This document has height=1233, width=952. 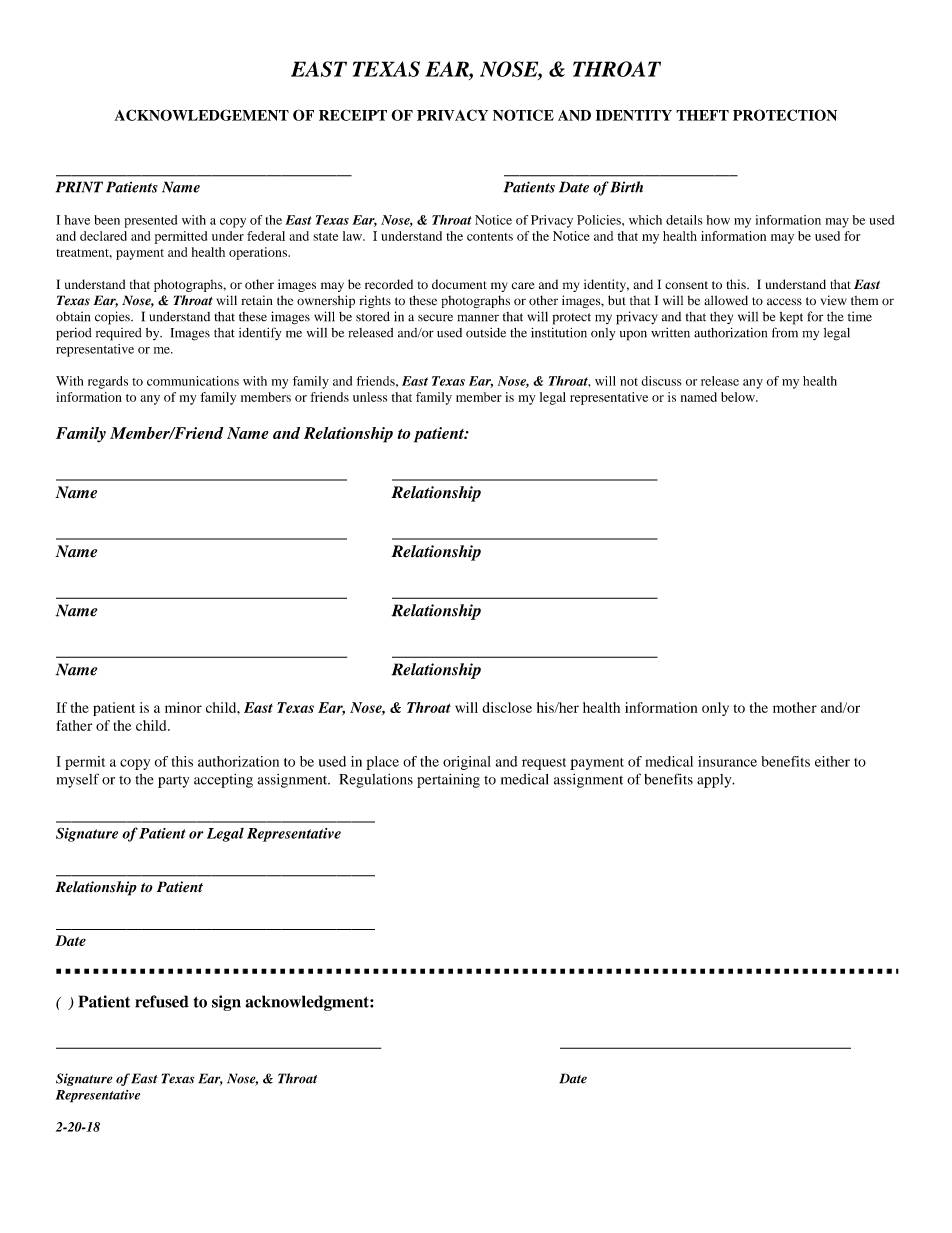 I want to click on acknowledgment, so click(x=308, y=1003).
